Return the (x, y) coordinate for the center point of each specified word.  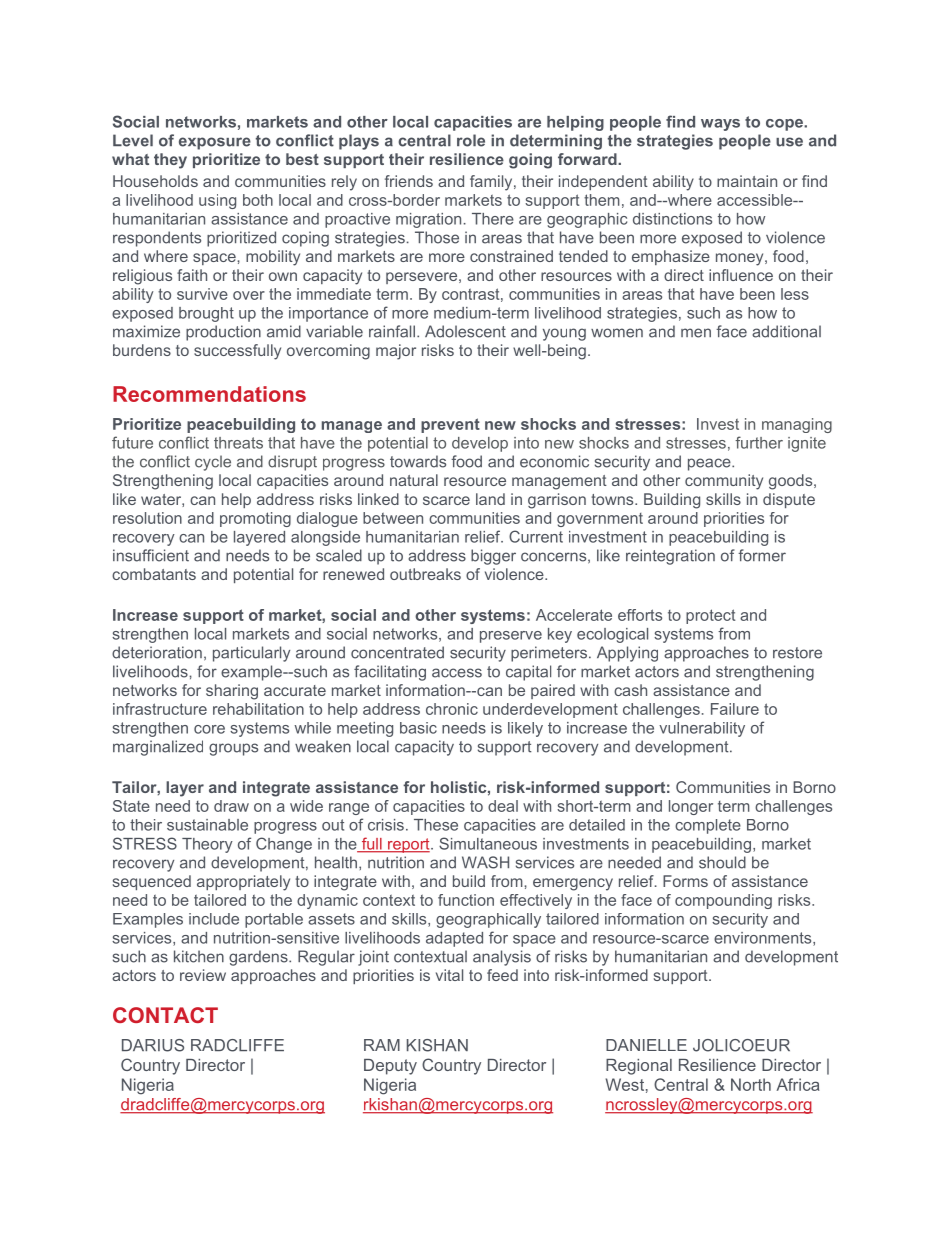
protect (710, 616)
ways (720, 125)
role (471, 140)
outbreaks (425, 574)
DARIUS (153, 1045)
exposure (215, 143)
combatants (154, 574)
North (751, 1084)
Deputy (390, 1067)
